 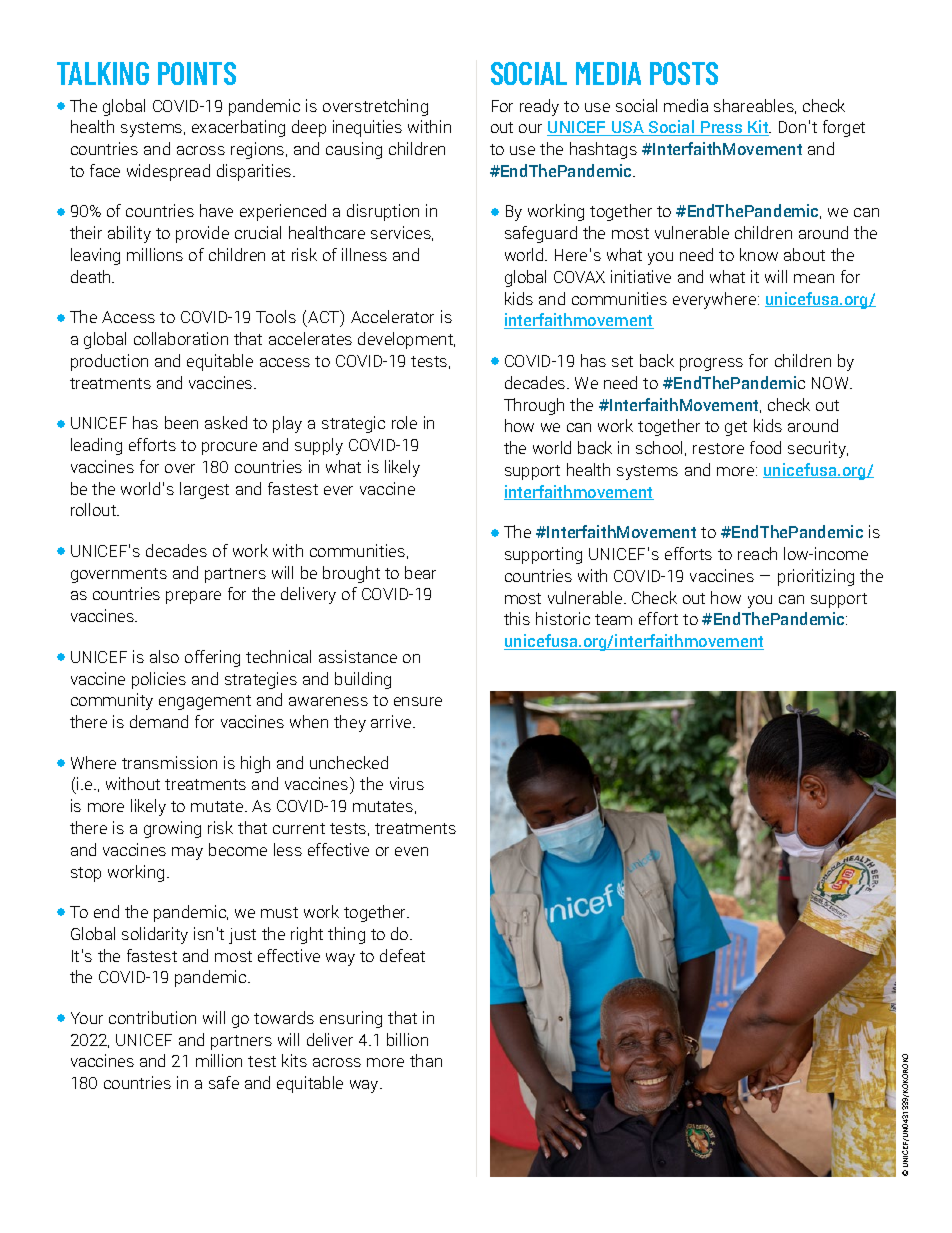 I want to click on ready, so click(x=539, y=107).
